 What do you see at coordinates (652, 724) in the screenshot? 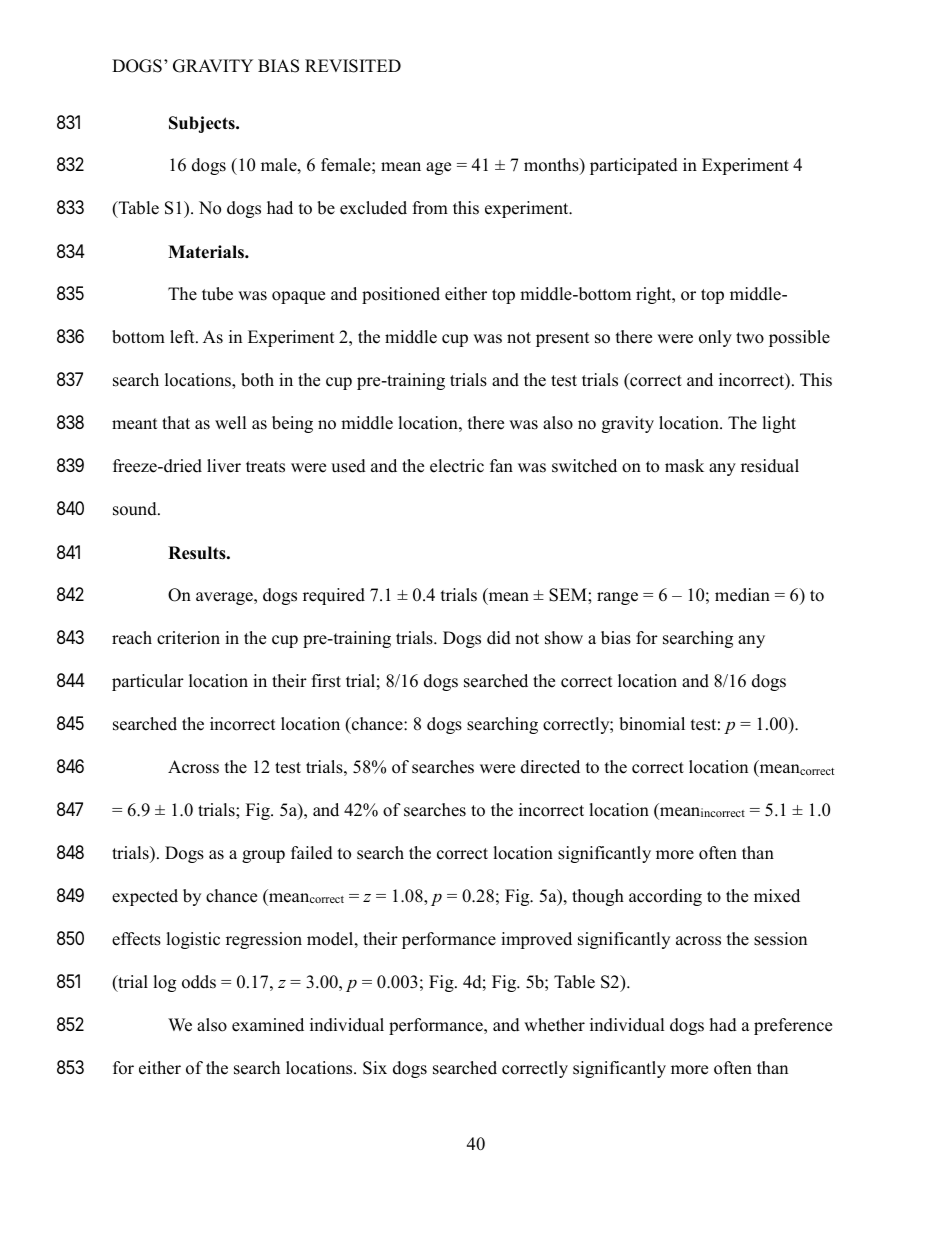
I see `binomial` at bounding box center [652, 724].
